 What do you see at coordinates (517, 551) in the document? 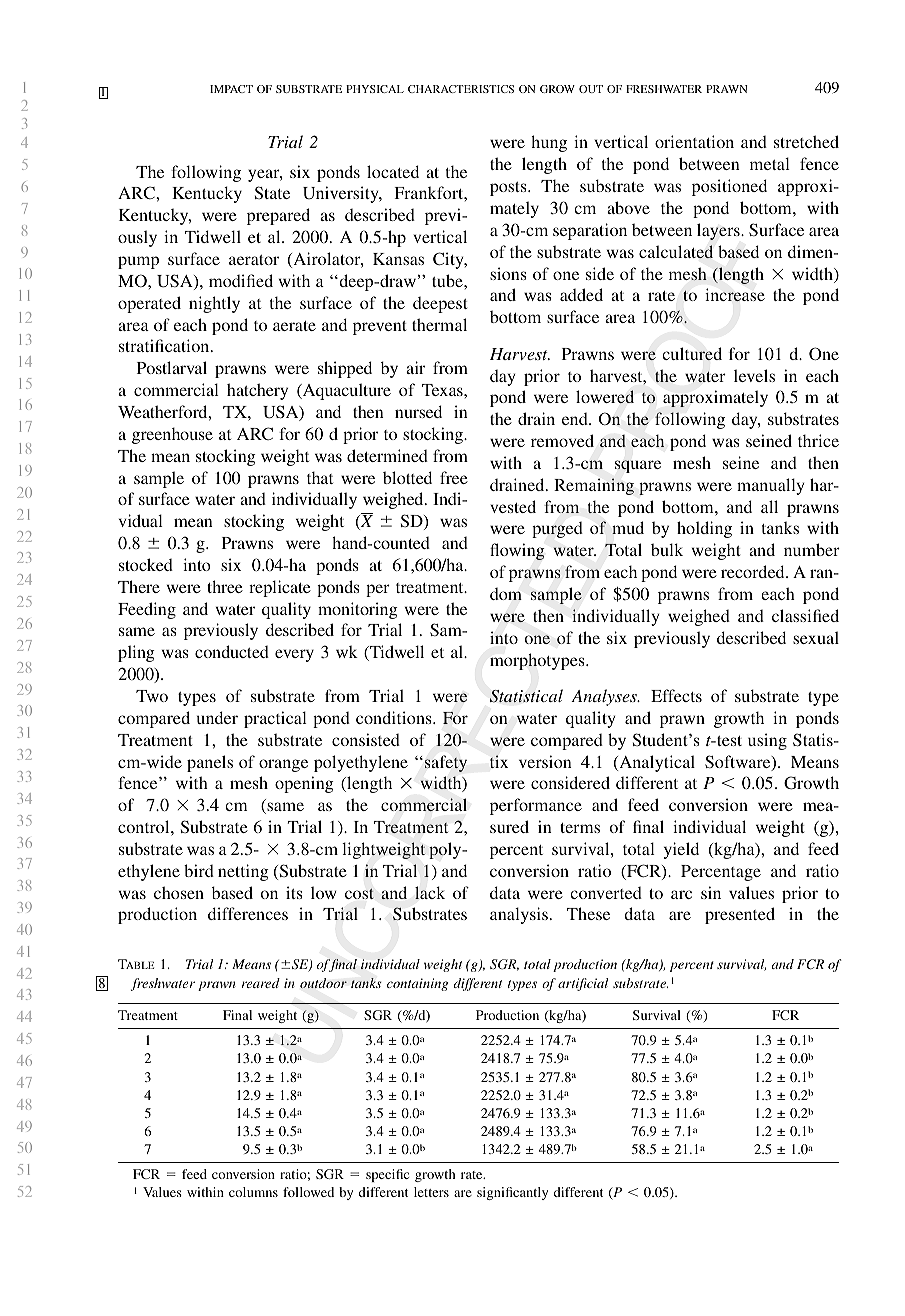
I see `flowing` at bounding box center [517, 551].
